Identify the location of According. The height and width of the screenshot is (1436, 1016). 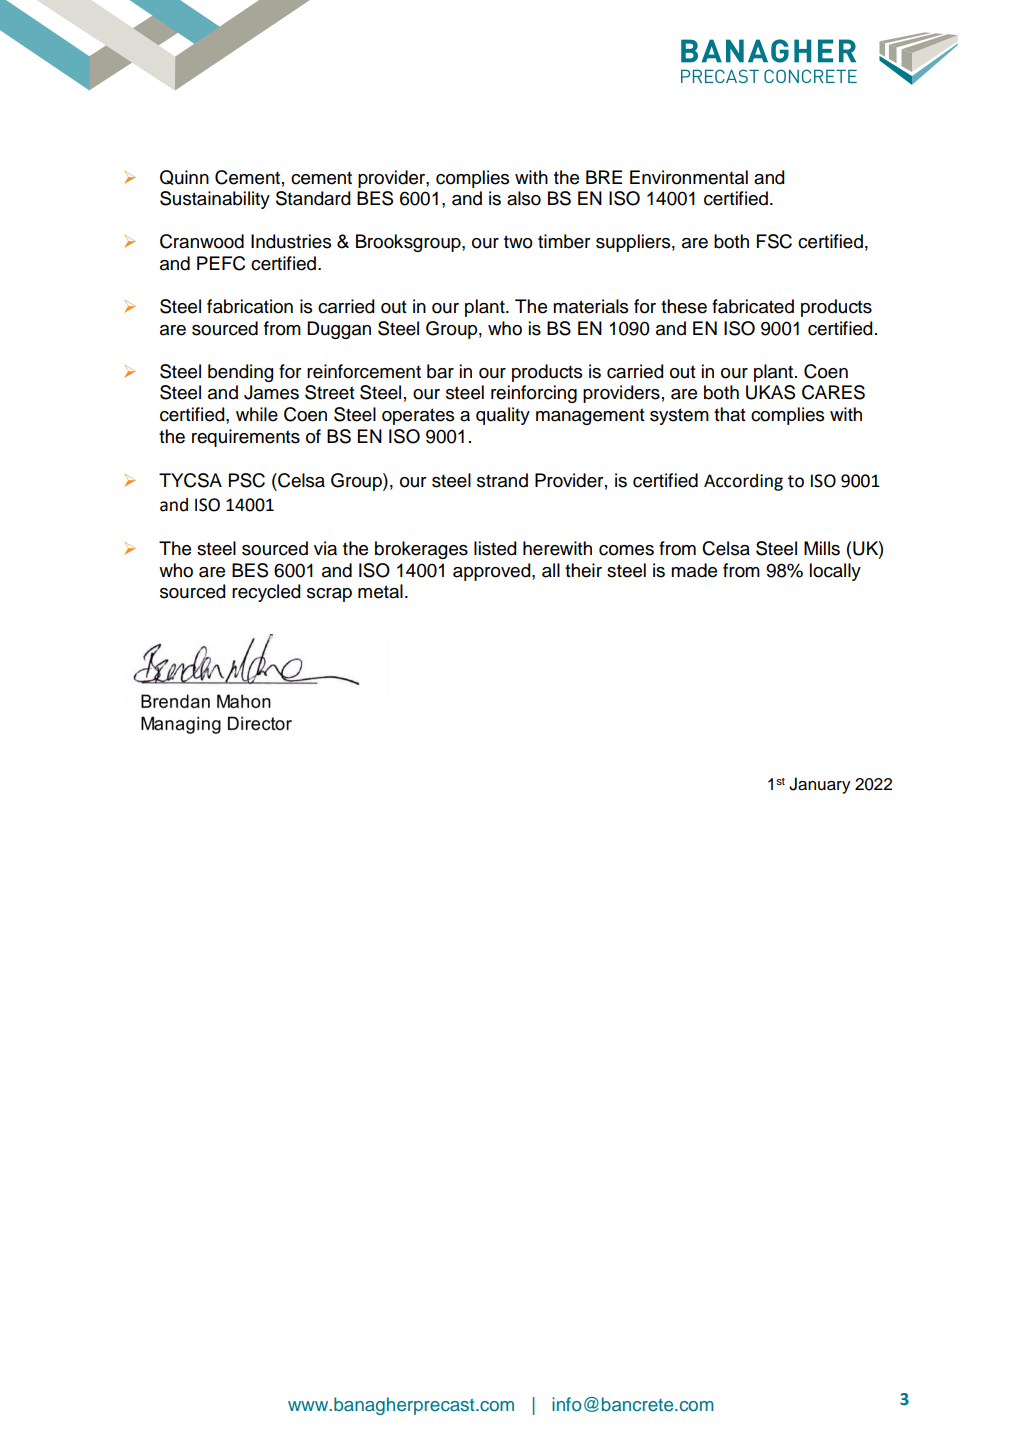
(743, 482).
